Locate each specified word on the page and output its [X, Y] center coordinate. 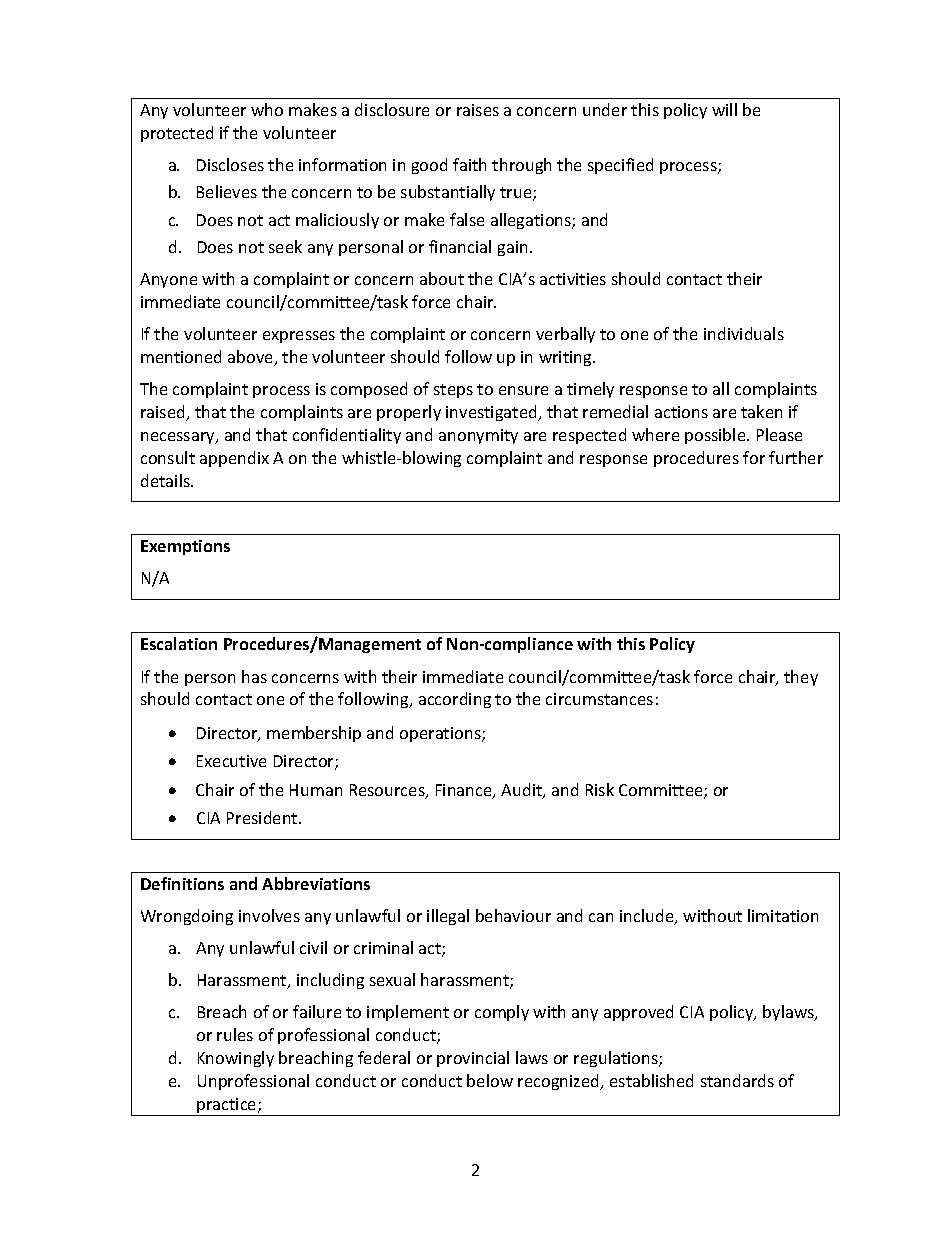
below [490, 1080]
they [801, 678]
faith [469, 164]
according [455, 700]
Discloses [230, 164]
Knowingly [236, 1059]
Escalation [179, 643]
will [724, 109]
